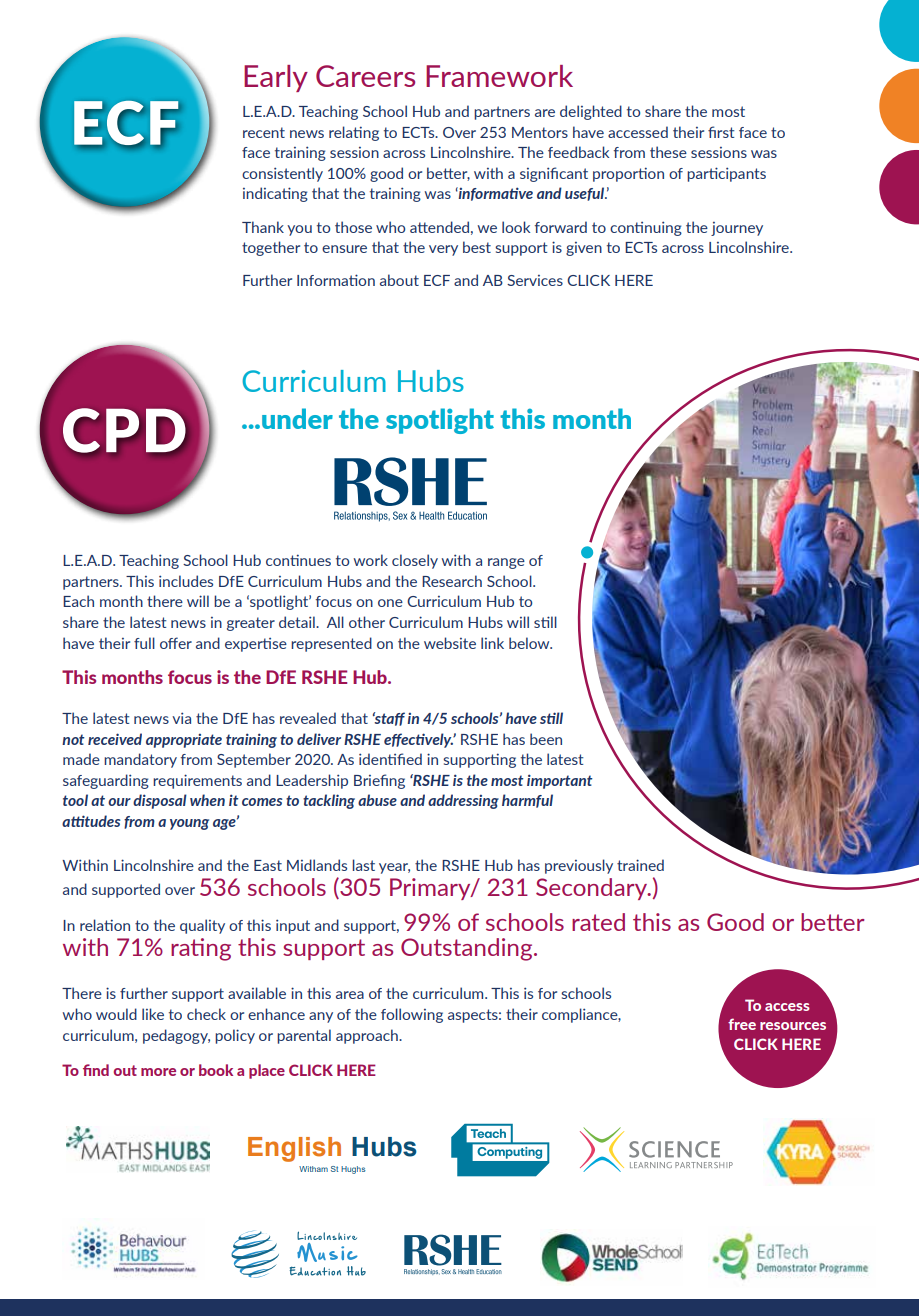 The image size is (919, 1316). Describe the element at coordinates (721, 132) in the screenshot. I see `first` at that location.
